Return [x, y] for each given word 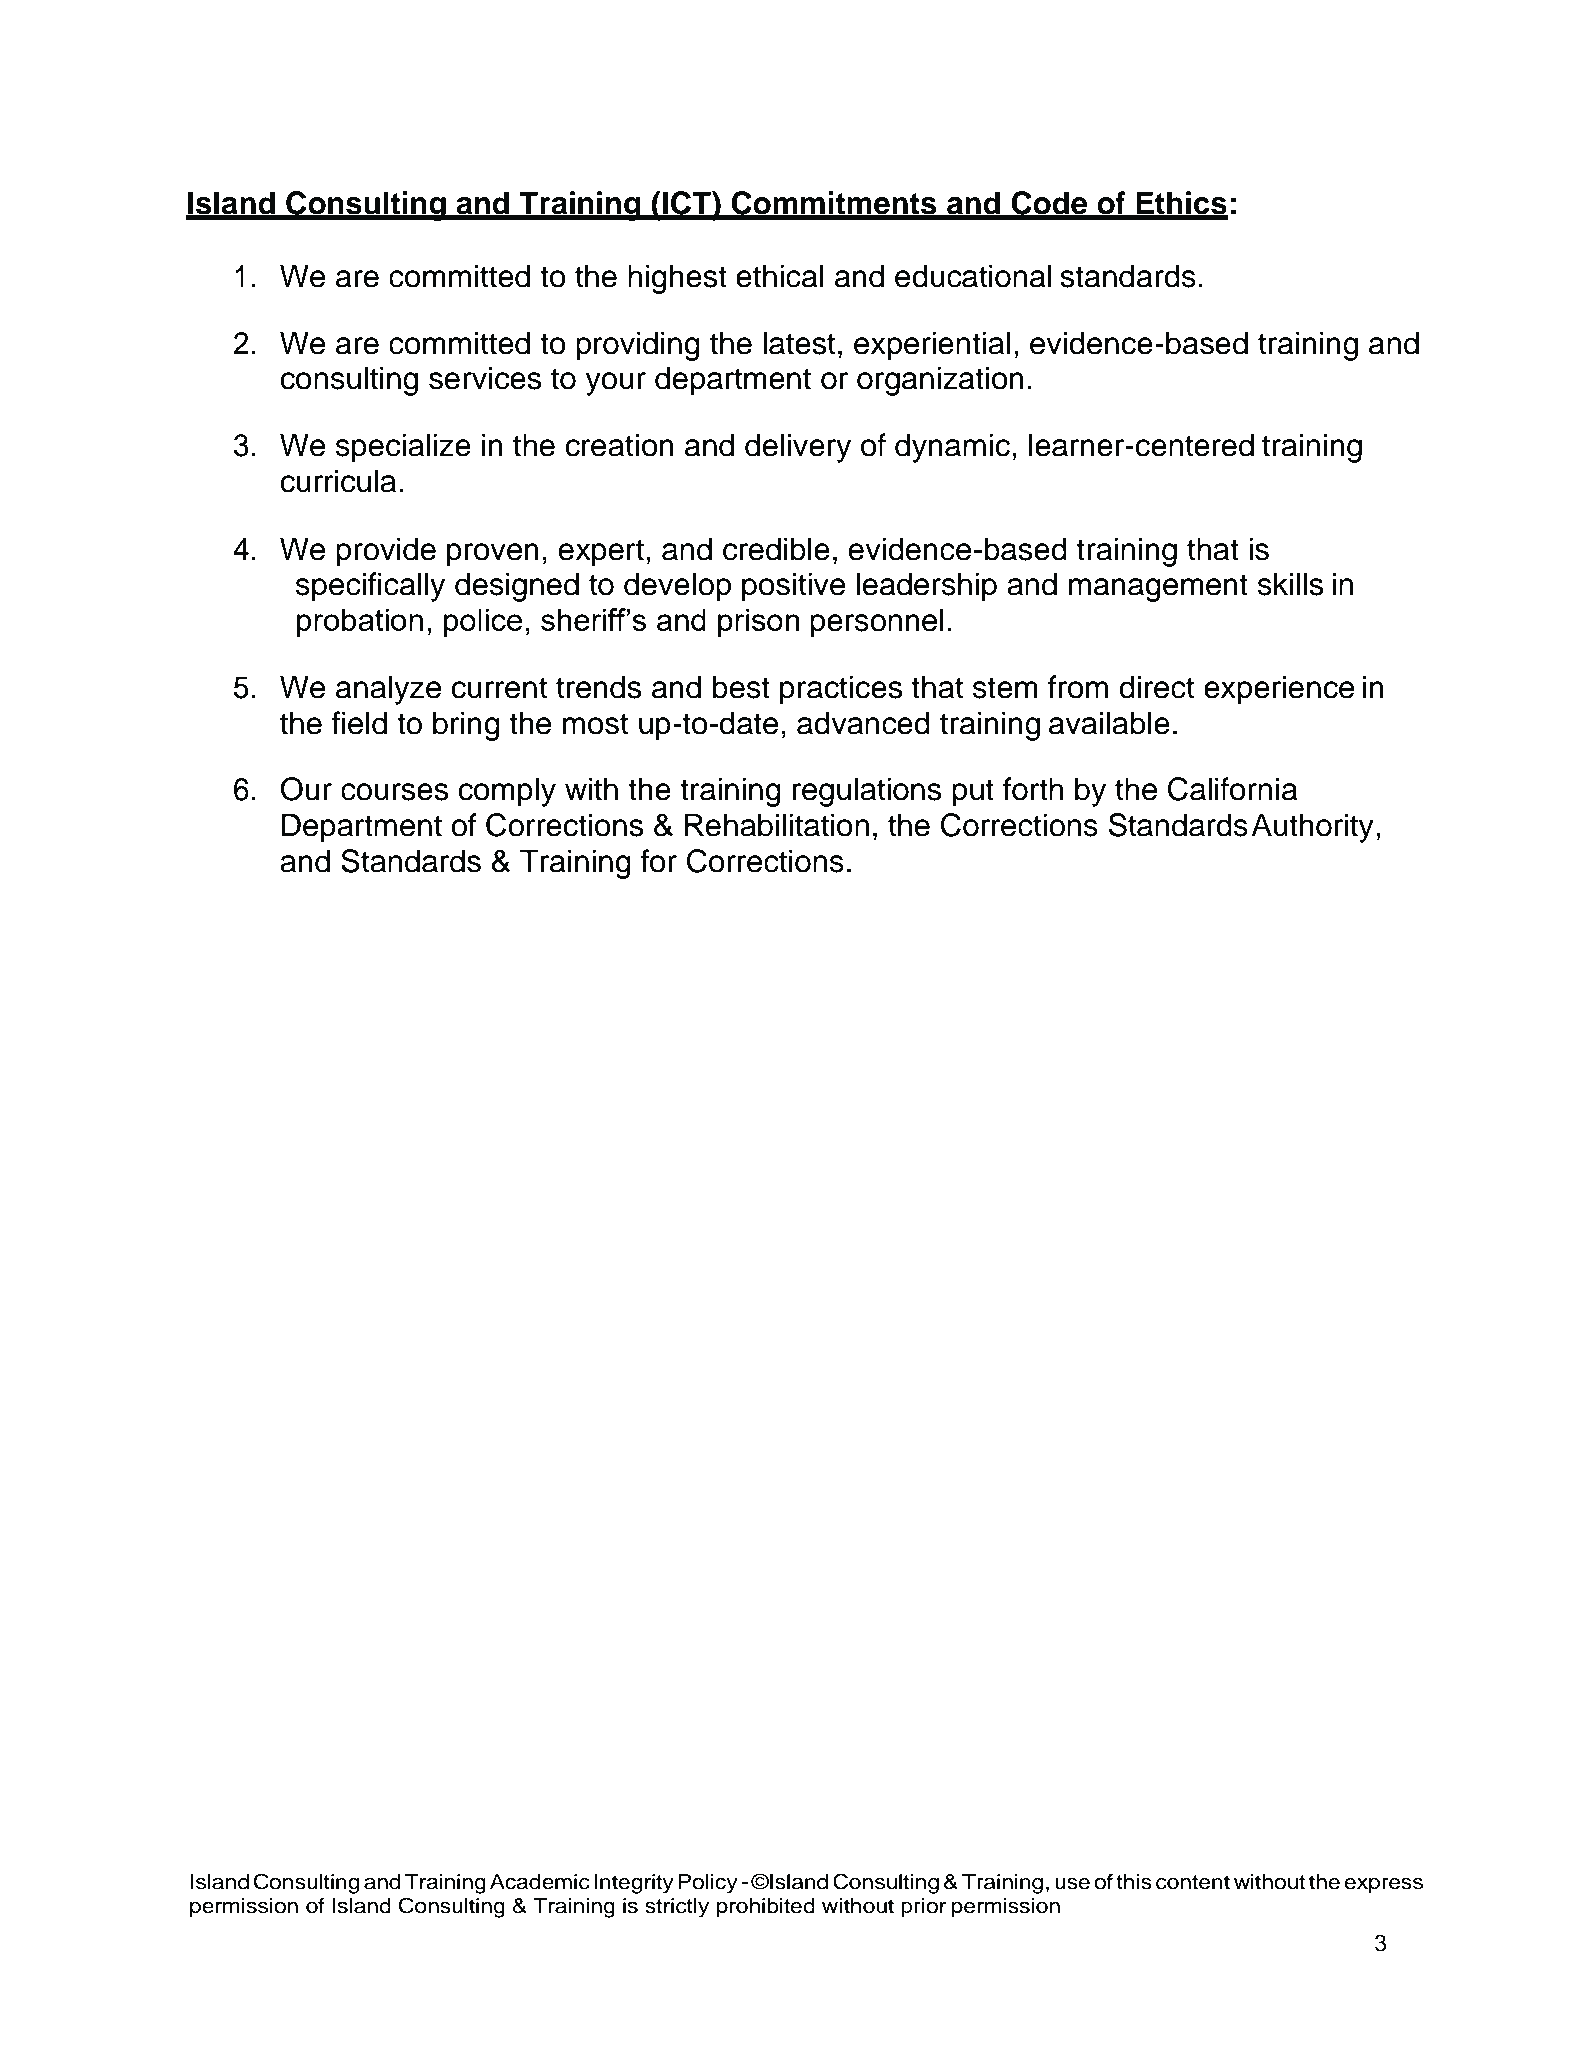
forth [1033, 789]
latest [799, 343]
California [1233, 789]
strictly [677, 1908]
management [1158, 588]
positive [793, 587]
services [485, 378]
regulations [867, 792]
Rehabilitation [777, 825]
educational [973, 276]
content [1193, 1882]
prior [924, 1908]
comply [507, 792]
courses [394, 792]
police [483, 623]
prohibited [766, 1908]
